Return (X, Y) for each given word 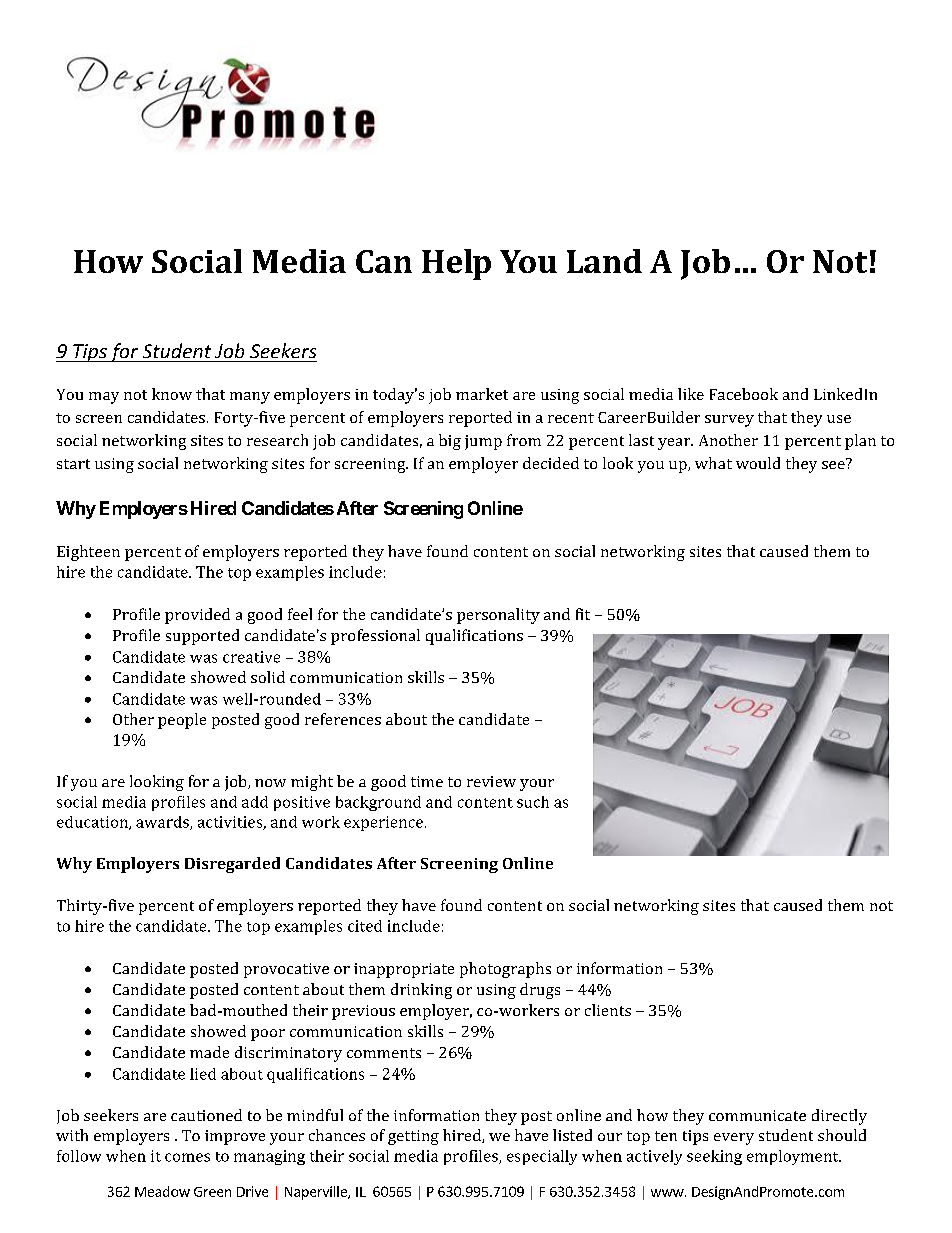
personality (498, 616)
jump (483, 442)
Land (604, 261)
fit (583, 614)
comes (187, 1157)
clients (608, 1010)
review (491, 781)
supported (202, 637)
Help (456, 264)
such (533, 802)
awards (163, 823)
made (209, 1052)
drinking (421, 991)
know (172, 394)
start (73, 464)
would (758, 463)
